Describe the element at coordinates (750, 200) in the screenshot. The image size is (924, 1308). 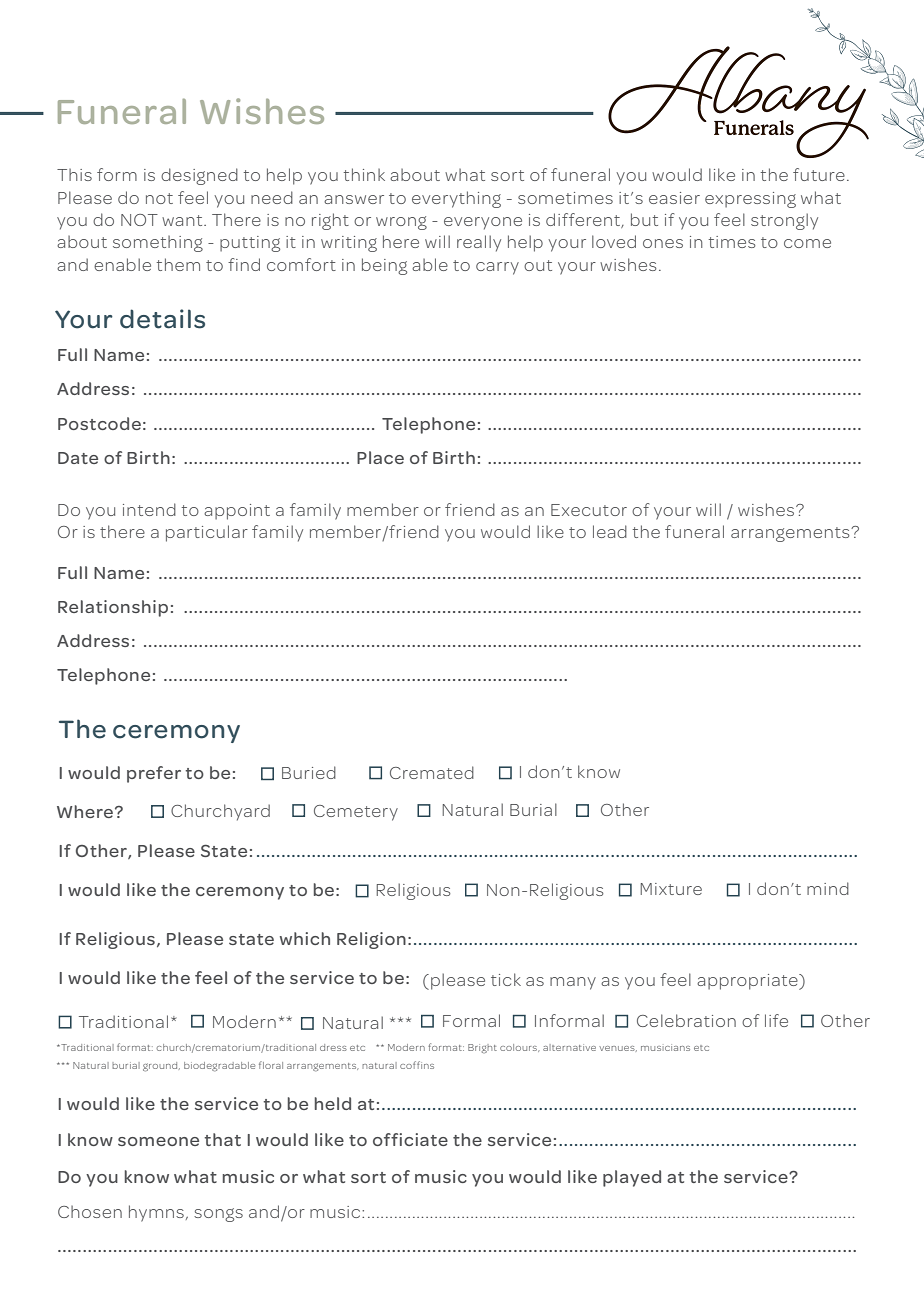
I see `expressing` at that location.
